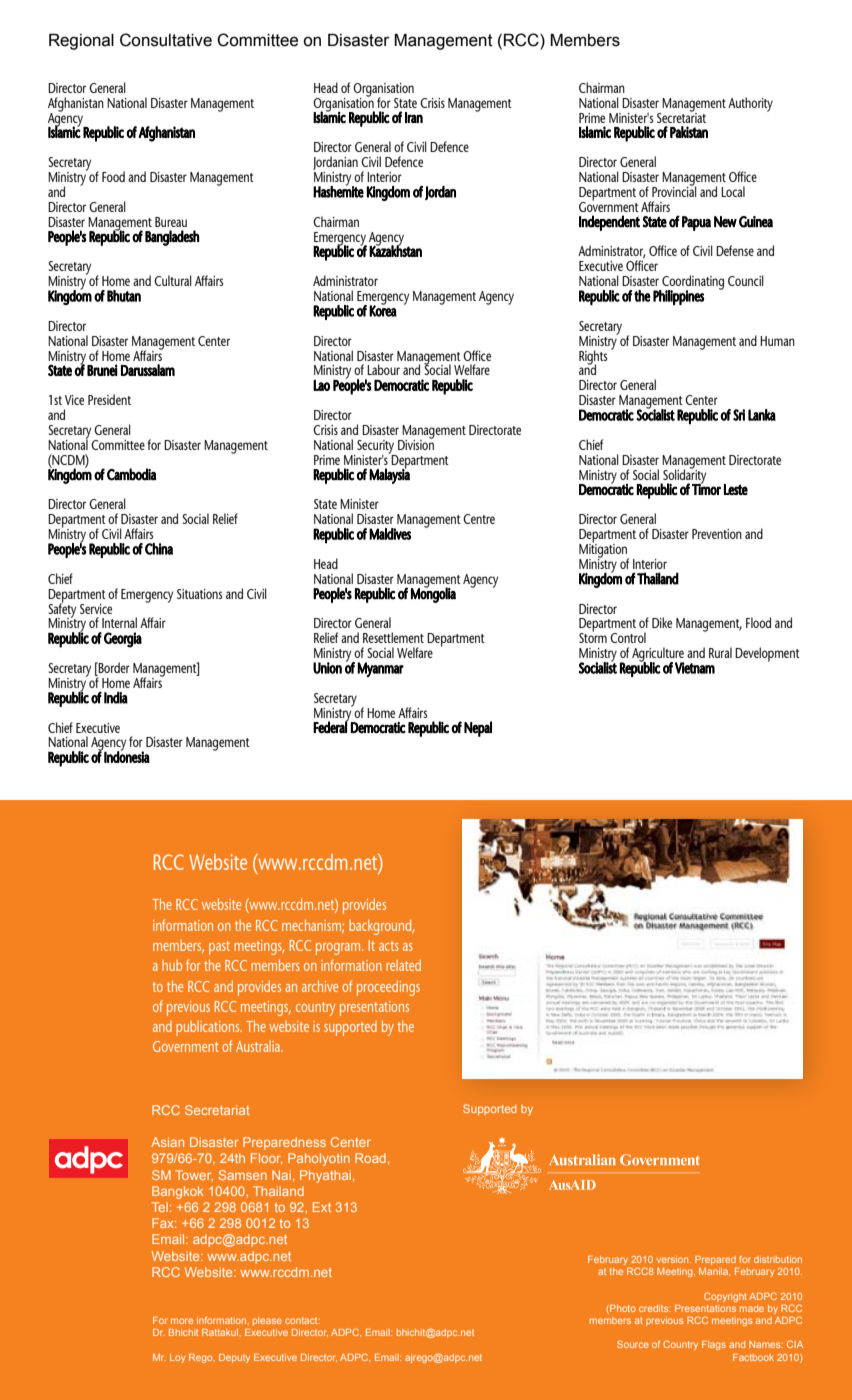 The image size is (852, 1400). What do you see at coordinates (478, 729) in the document?
I see `Nepal` at bounding box center [478, 729].
